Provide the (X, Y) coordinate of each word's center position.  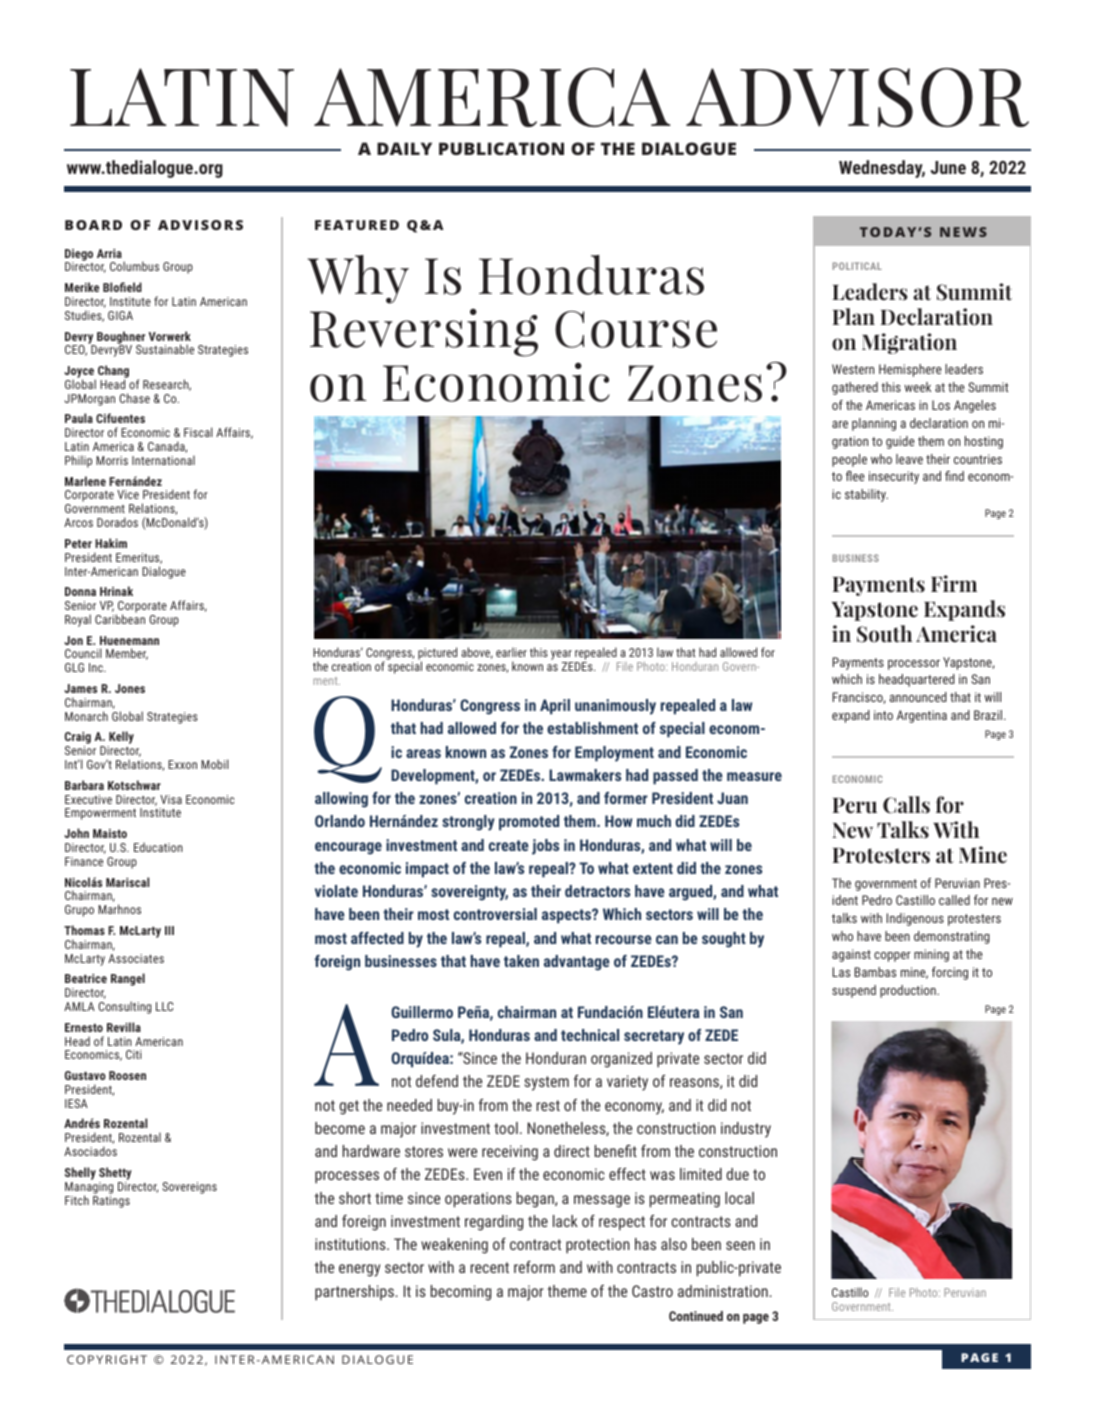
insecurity (894, 477)
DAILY (404, 148)
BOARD (93, 225)
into (883, 715)
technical (590, 1035)
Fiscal (198, 432)
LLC (164, 1006)
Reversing (424, 332)
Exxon (182, 764)
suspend (854, 991)
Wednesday (882, 169)
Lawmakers (585, 775)
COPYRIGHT (107, 1359)
